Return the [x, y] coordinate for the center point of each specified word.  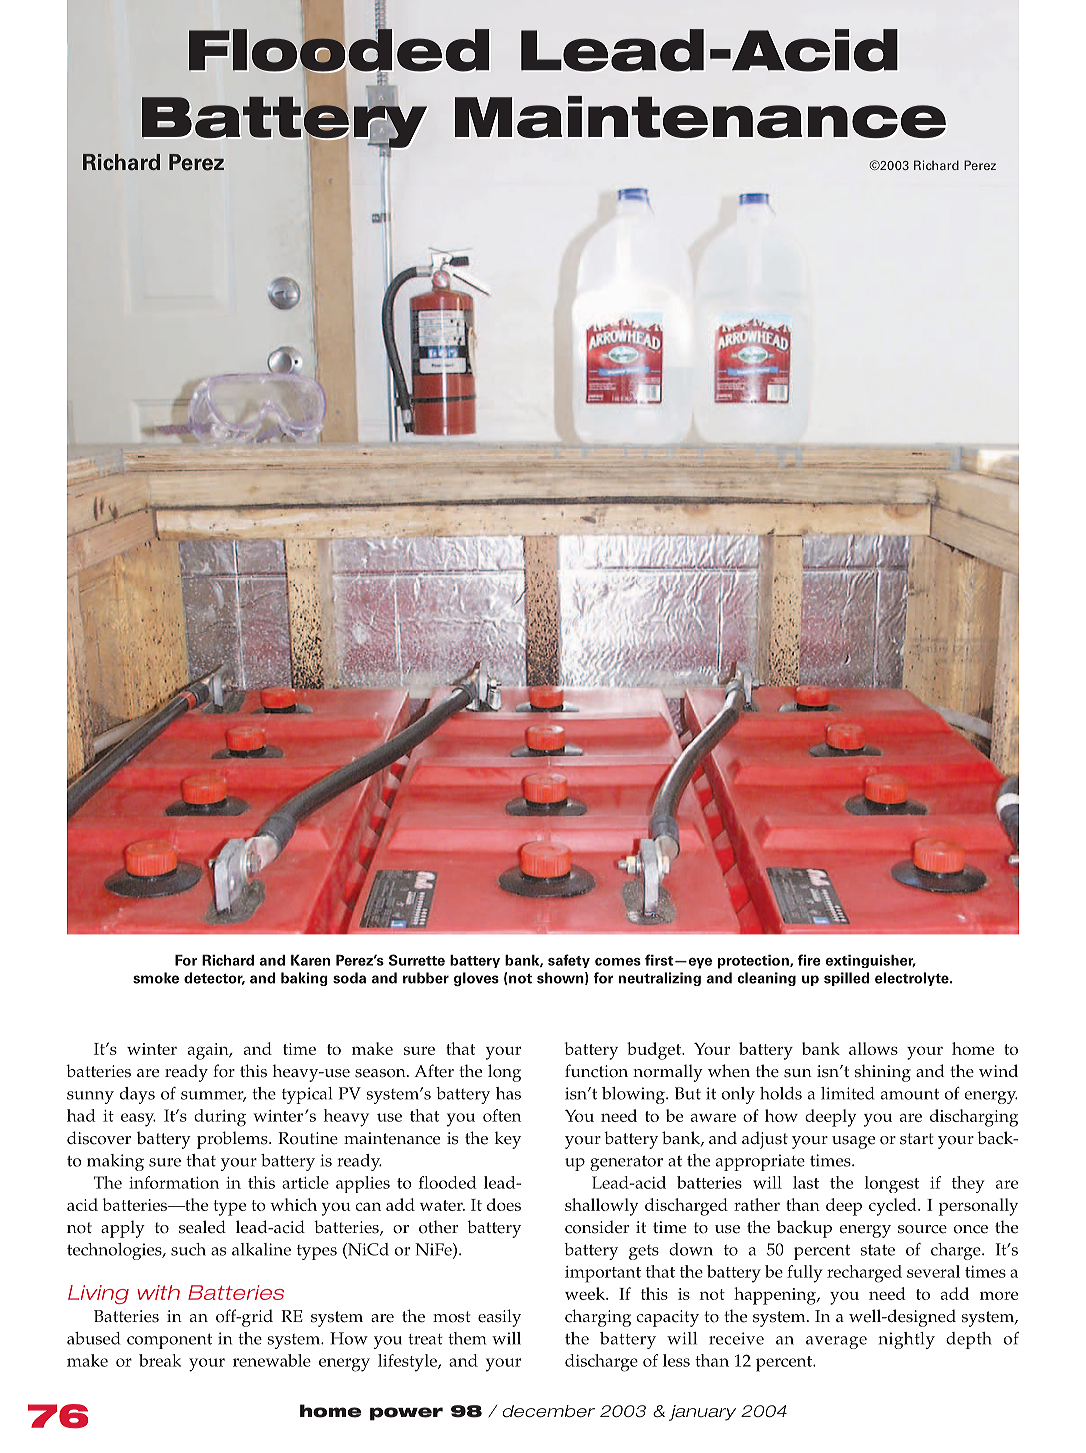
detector [214, 978]
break [160, 1360]
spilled [846, 979]
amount [910, 1094]
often [502, 1115]
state [878, 1250]
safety [569, 961]
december [548, 1411]
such [188, 1249]
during [220, 1118]
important [603, 1274]
